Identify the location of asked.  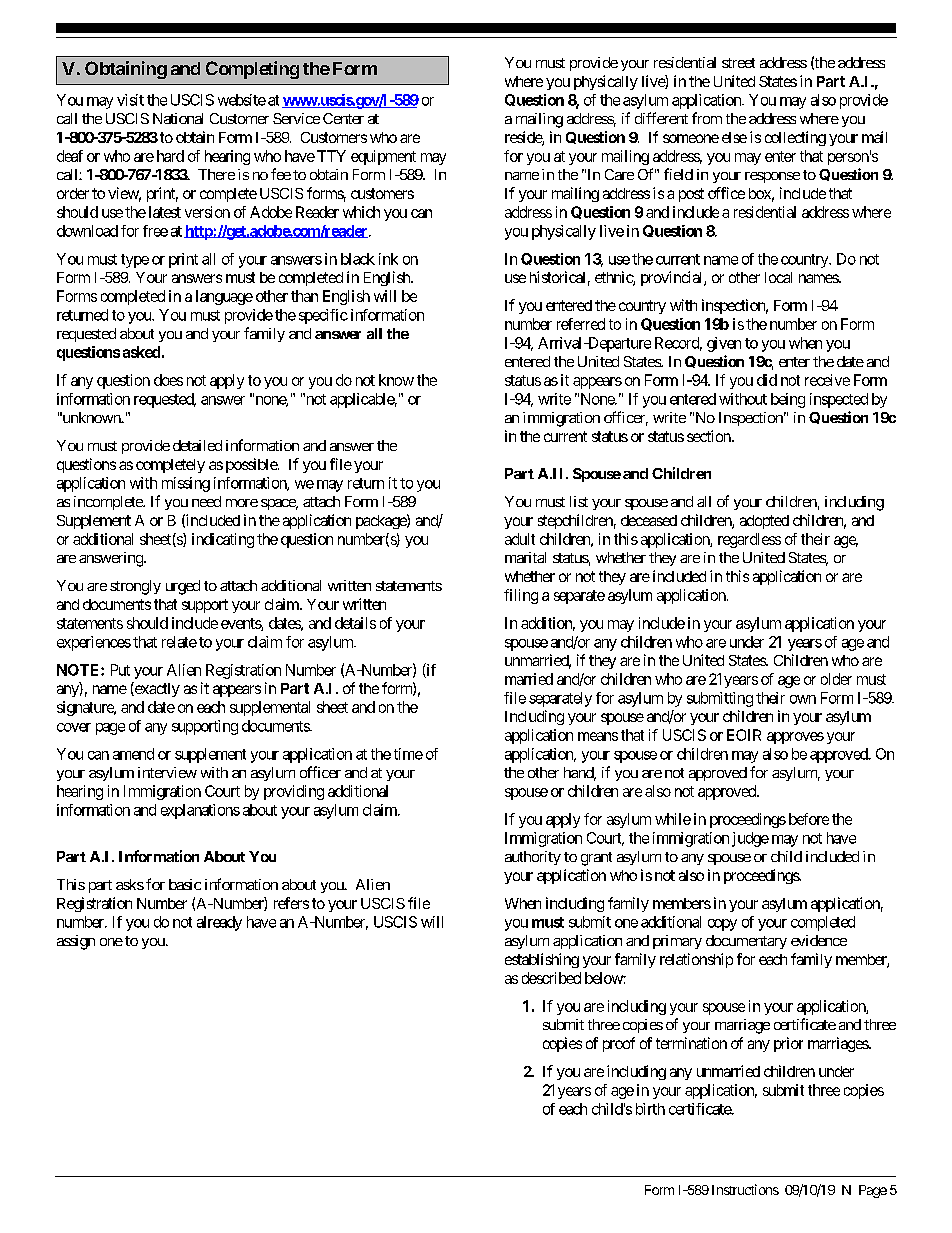
(141, 352).
